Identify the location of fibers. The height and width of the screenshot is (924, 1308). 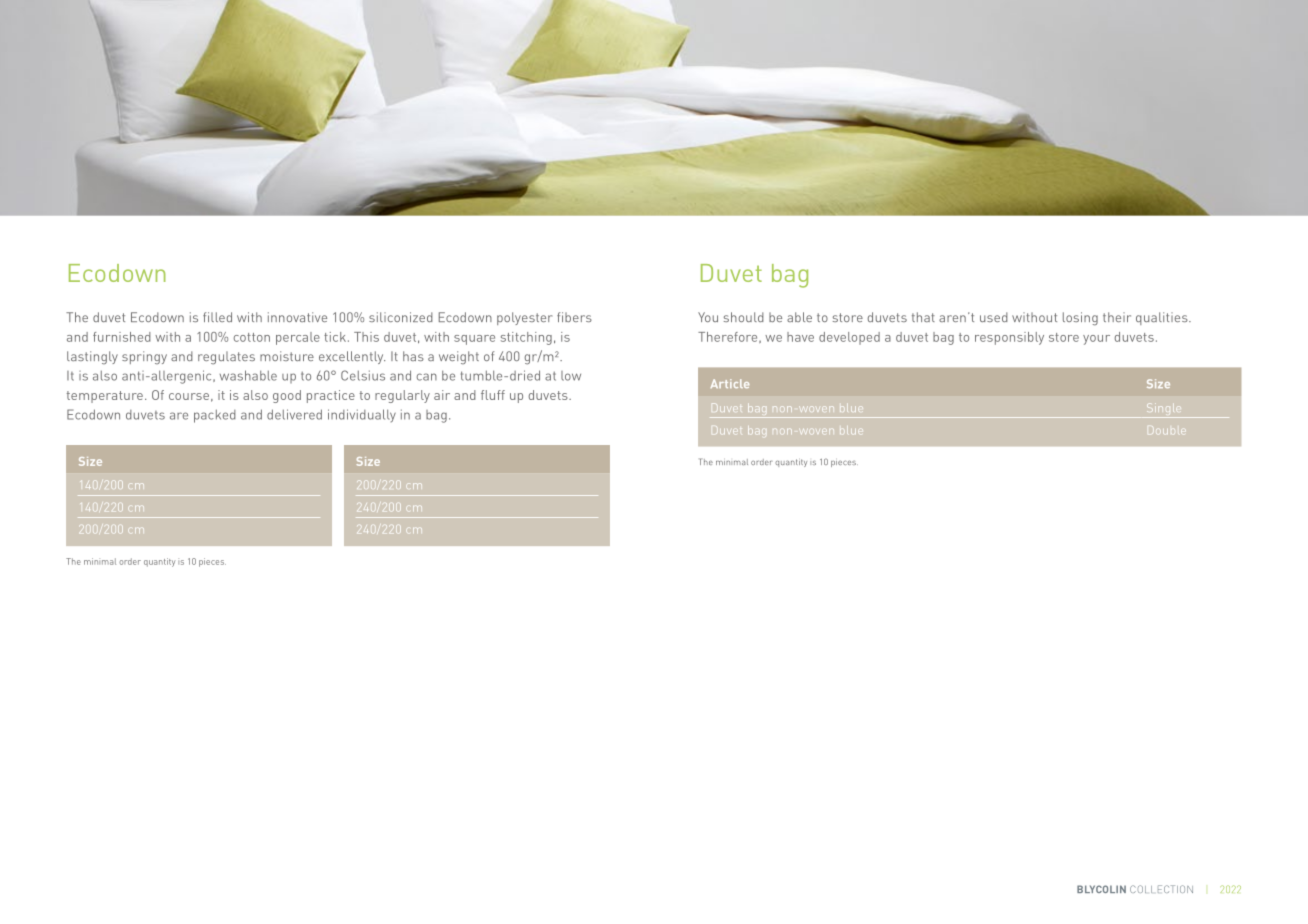
(574, 317).
